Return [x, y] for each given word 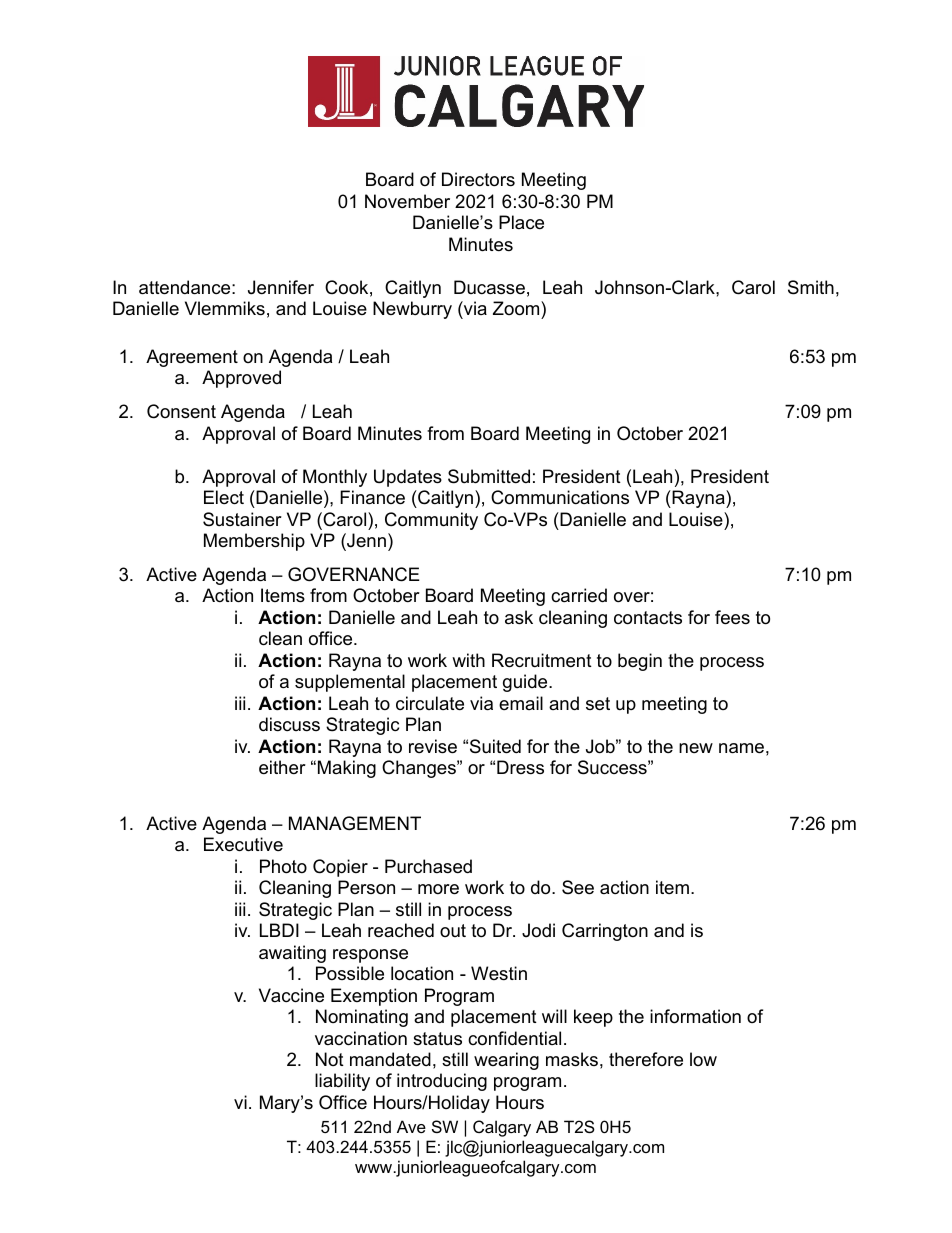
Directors [478, 179]
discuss [289, 724]
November [407, 201]
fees [732, 617]
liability [342, 1082]
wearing [506, 1061]
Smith [811, 287]
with [468, 660]
